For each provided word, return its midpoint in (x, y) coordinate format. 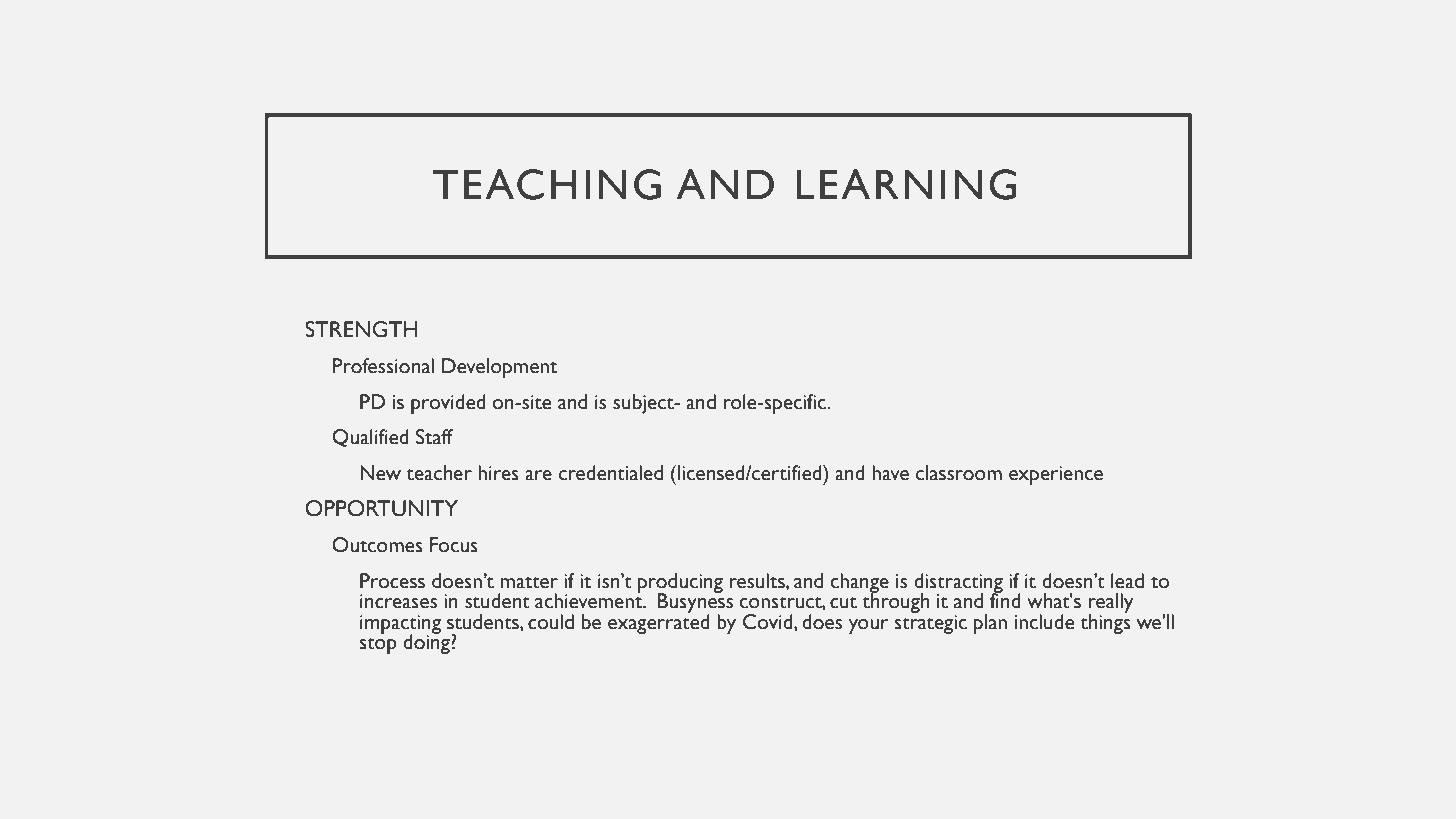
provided (448, 404)
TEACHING (547, 184)
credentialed (611, 473)
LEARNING (906, 184)
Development (499, 368)
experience (1056, 475)
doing (427, 643)
